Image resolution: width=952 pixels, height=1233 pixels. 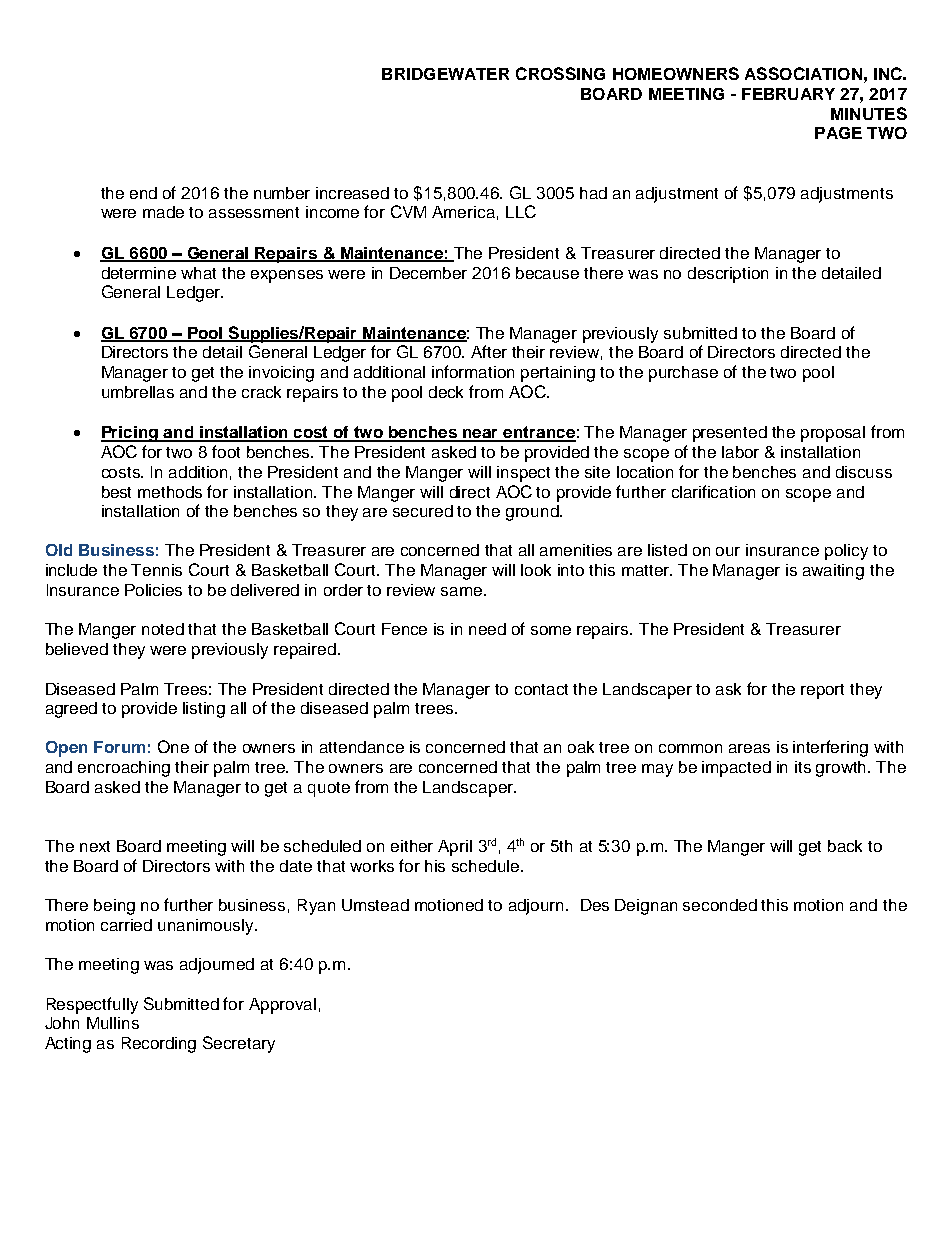 What do you see at coordinates (788, 94) in the screenshot?
I see `FEBRUARY` at bounding box center [788, 94].
